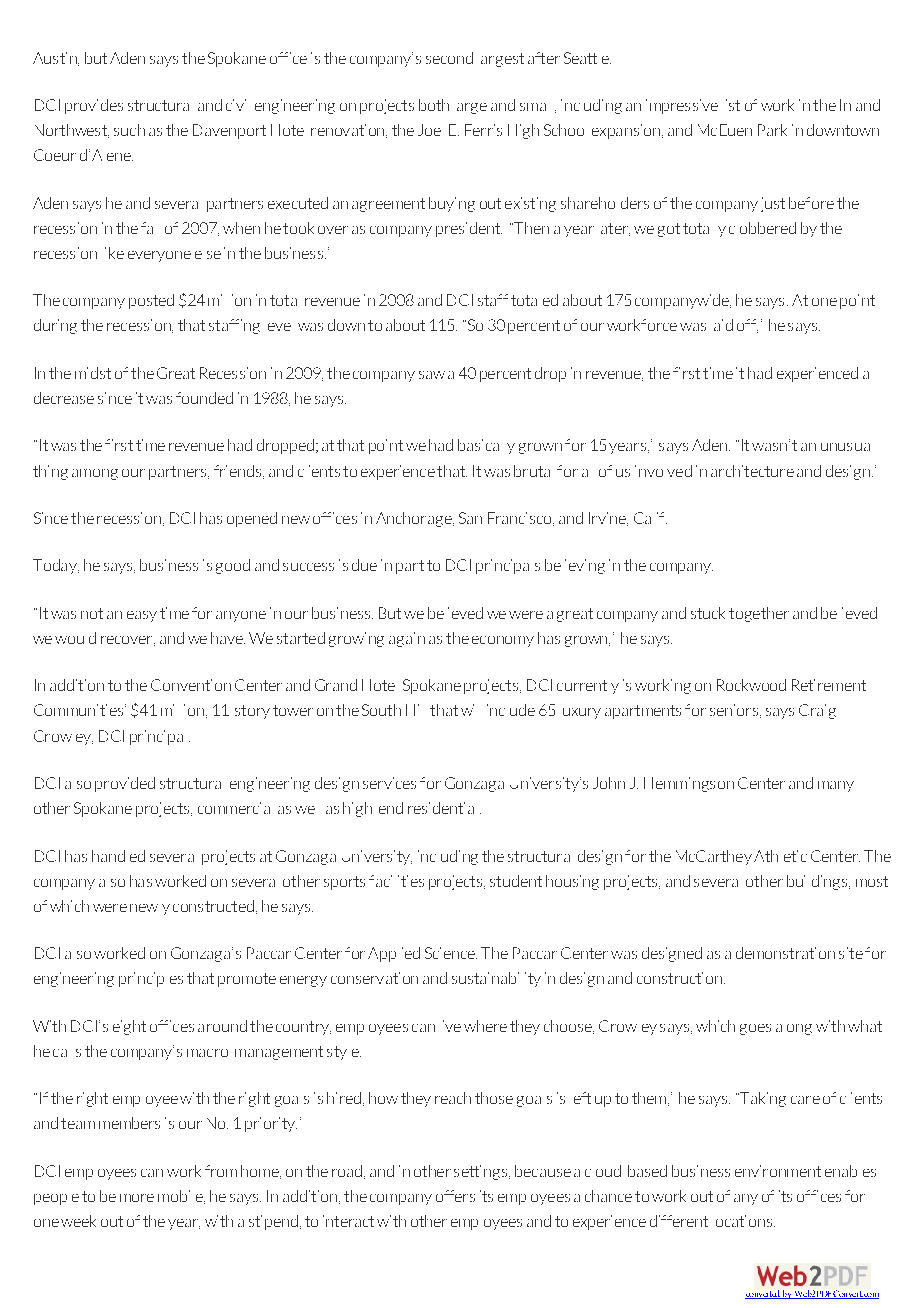 The width and height of the image is (924, 1308). I want to click on list, so click(733, 105).
